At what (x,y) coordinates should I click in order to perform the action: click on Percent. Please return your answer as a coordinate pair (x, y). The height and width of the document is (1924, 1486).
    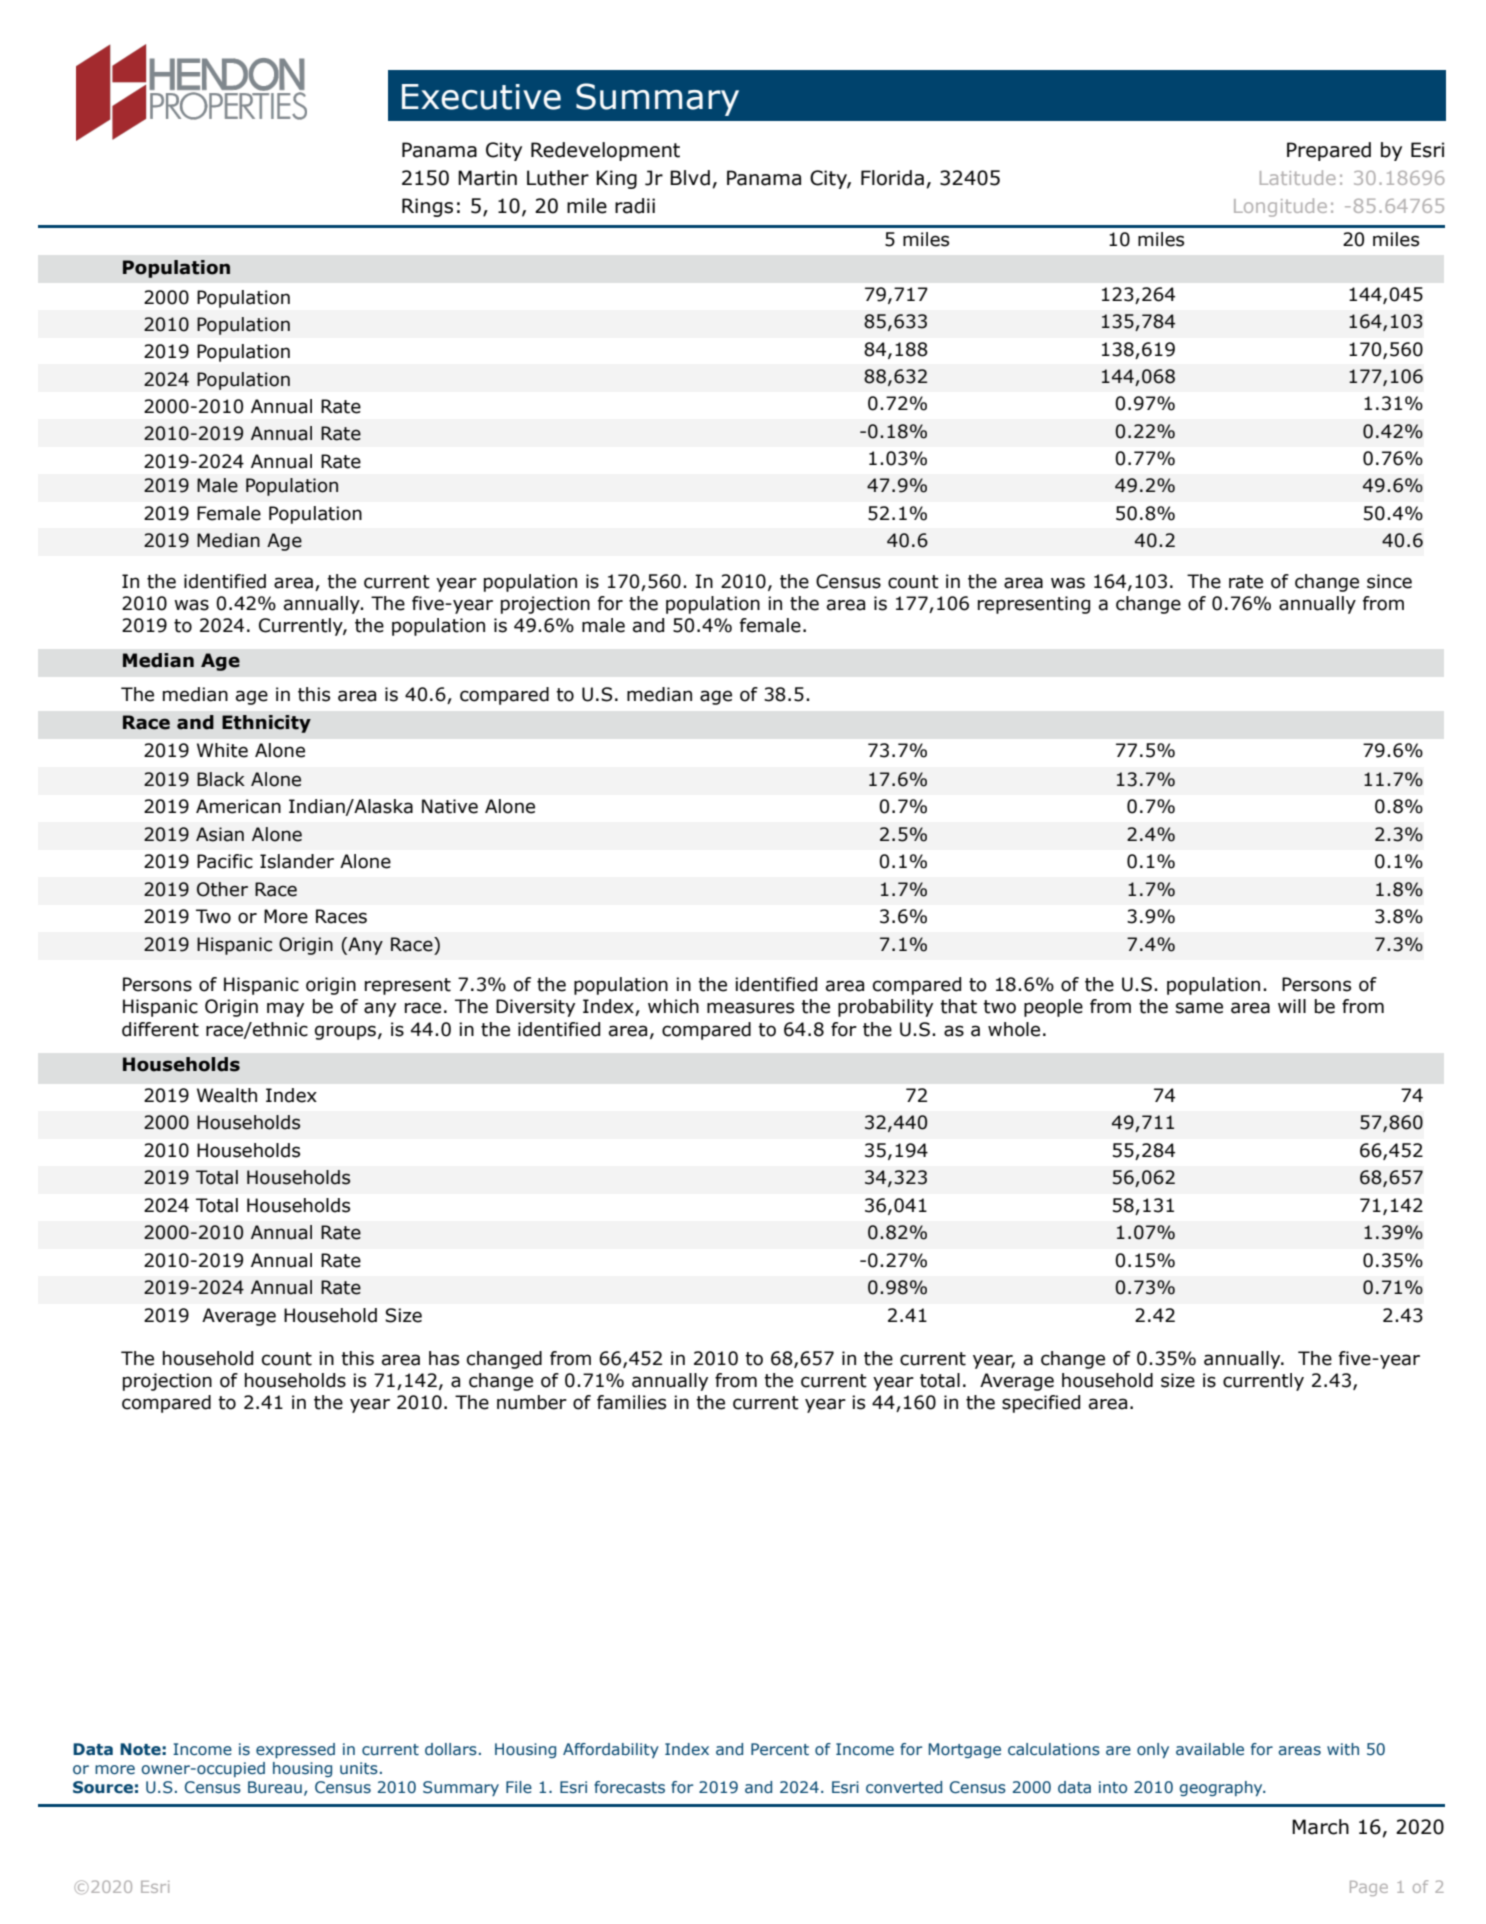
    Looking at the image, I should click on (780, 1749).
